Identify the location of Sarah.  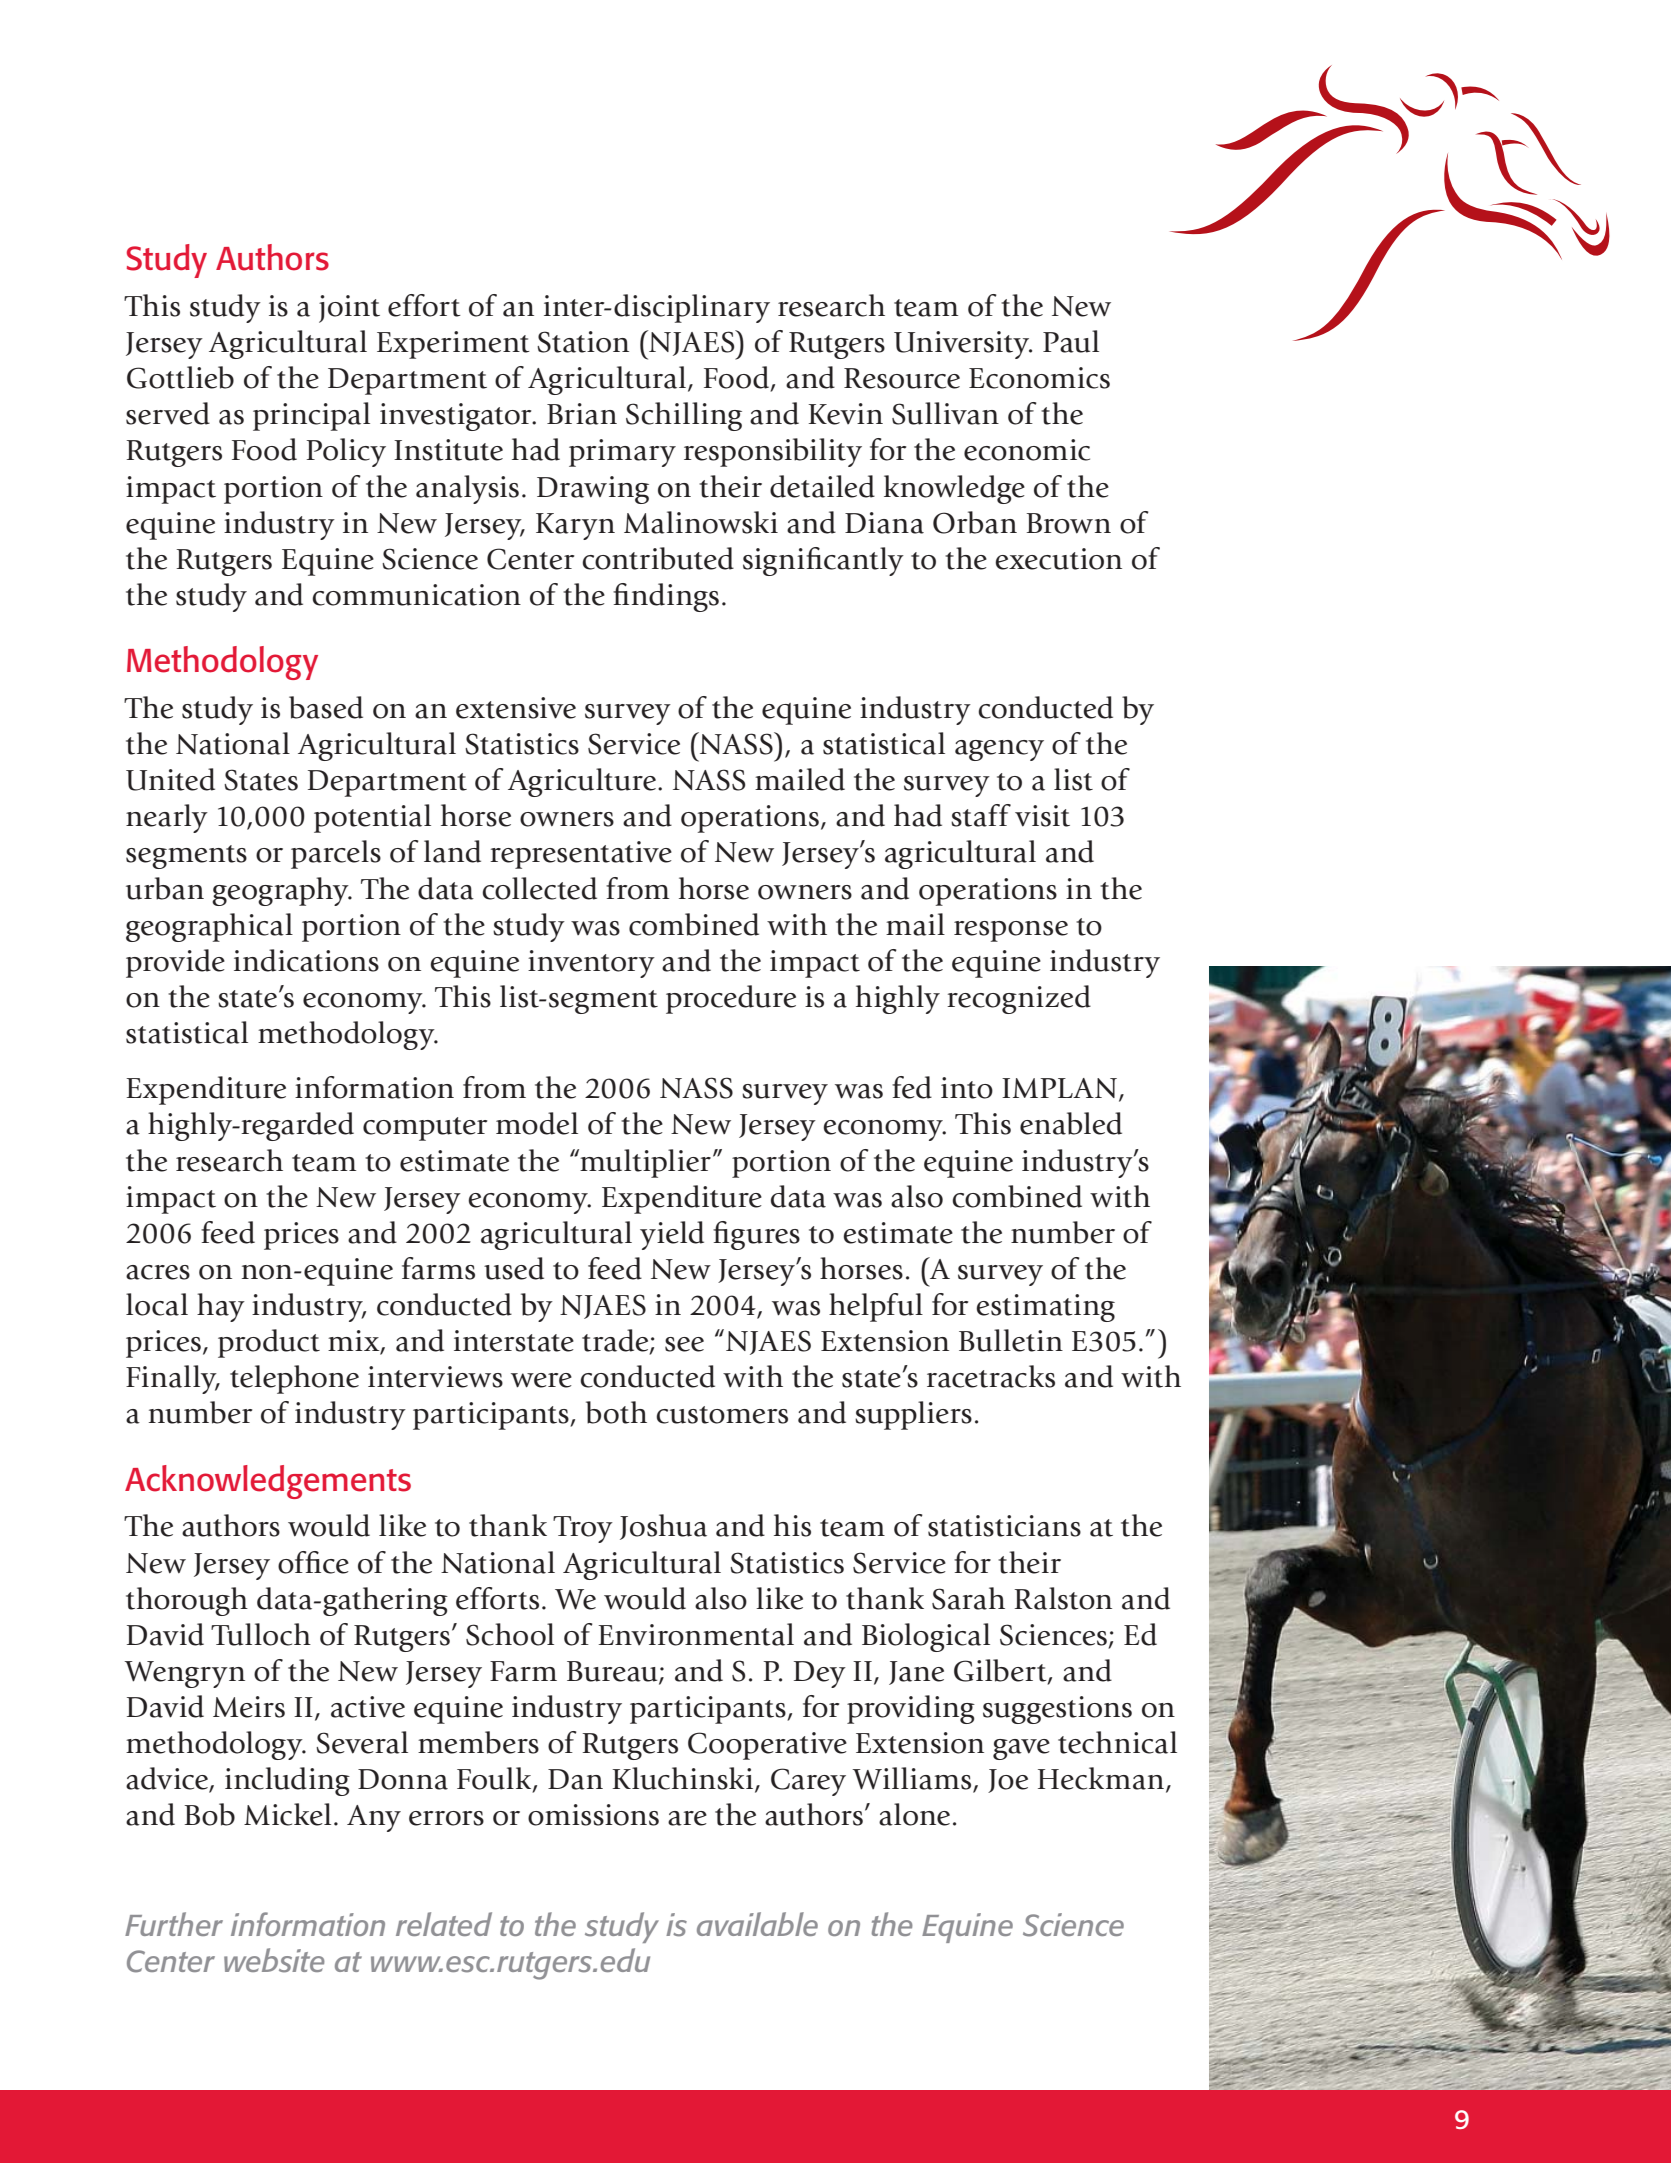
(968, 1598).
